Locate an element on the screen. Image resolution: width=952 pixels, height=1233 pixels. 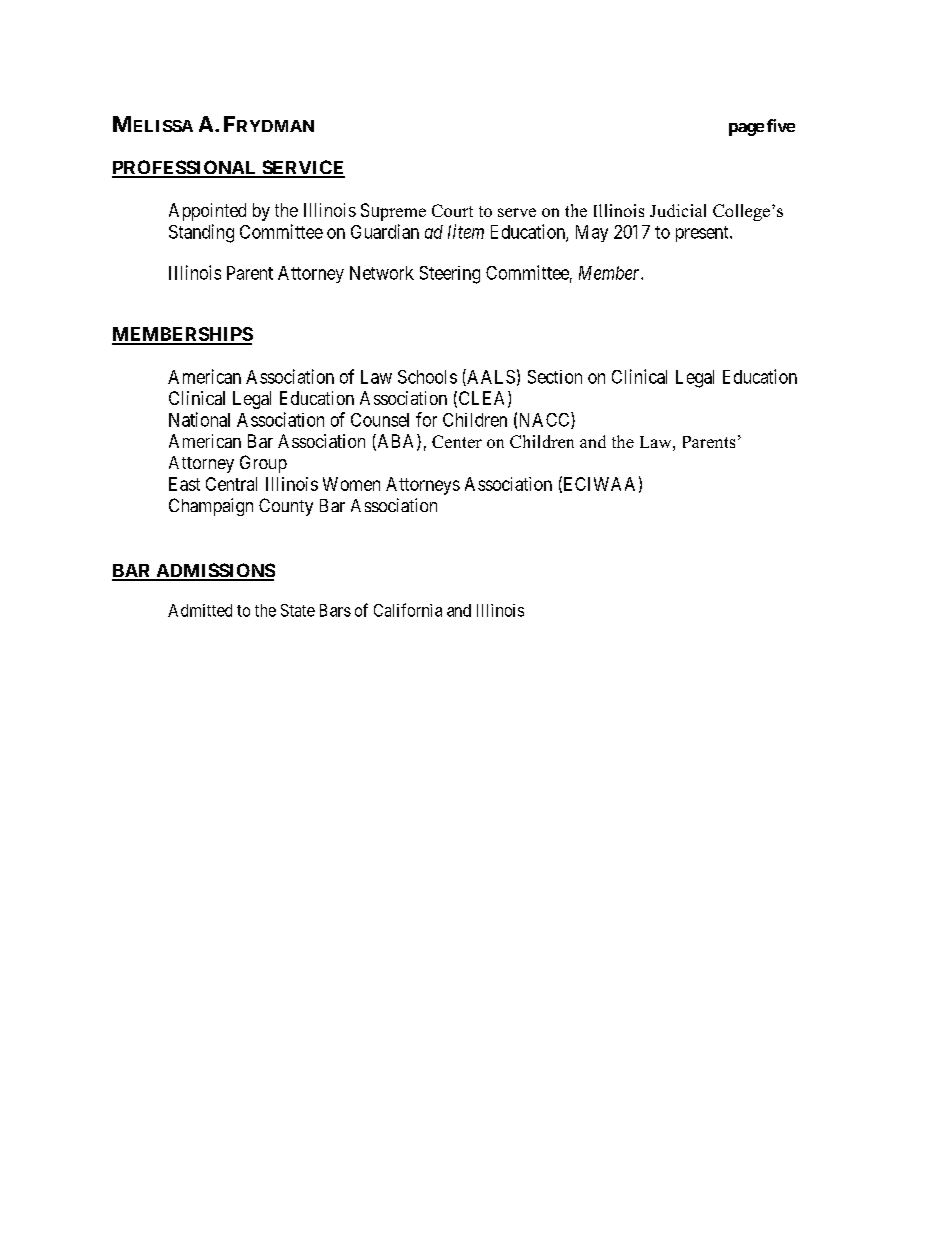
California is located at coordinates (408, 610).
